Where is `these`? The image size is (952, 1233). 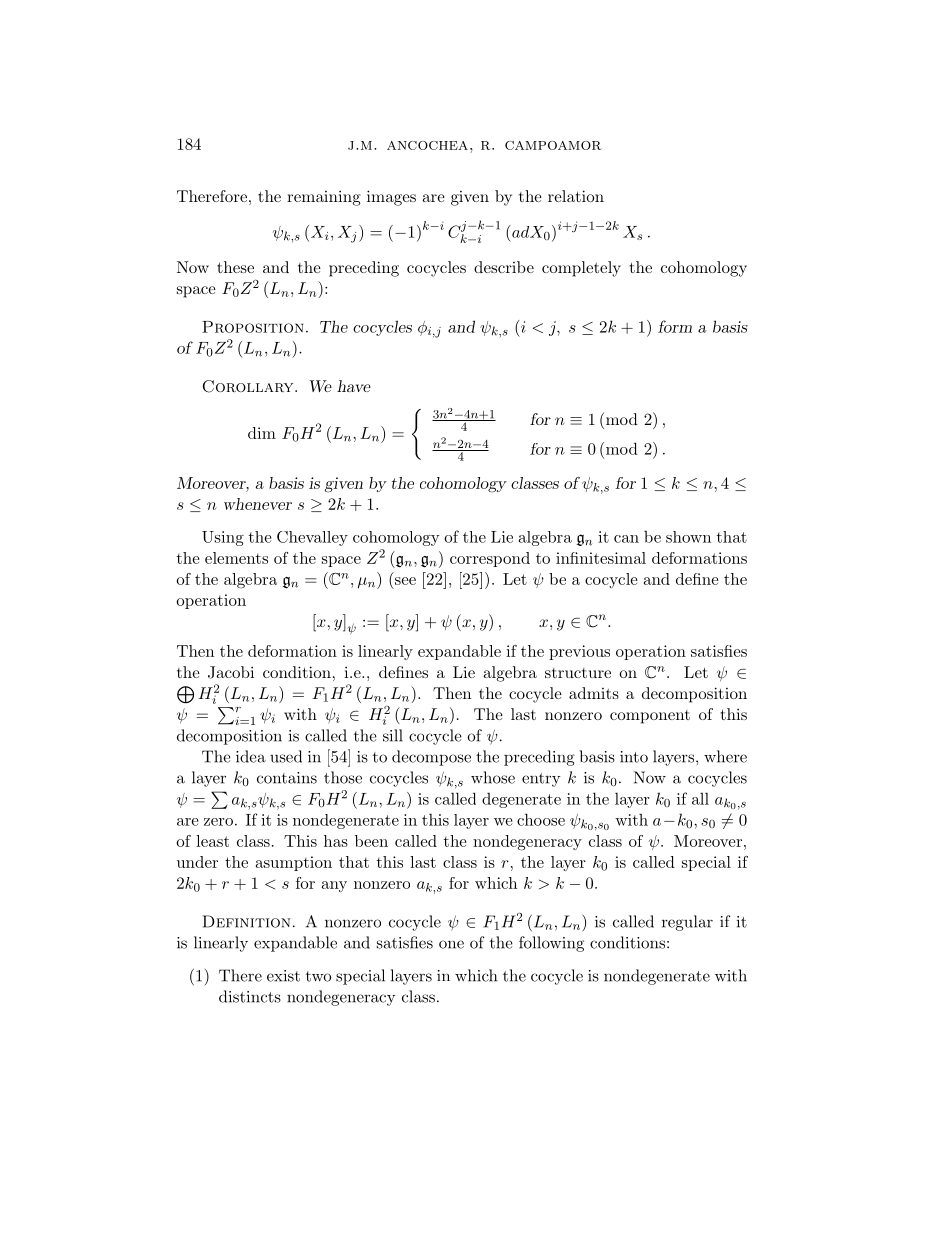 these is located at coordinates (235, 267).
